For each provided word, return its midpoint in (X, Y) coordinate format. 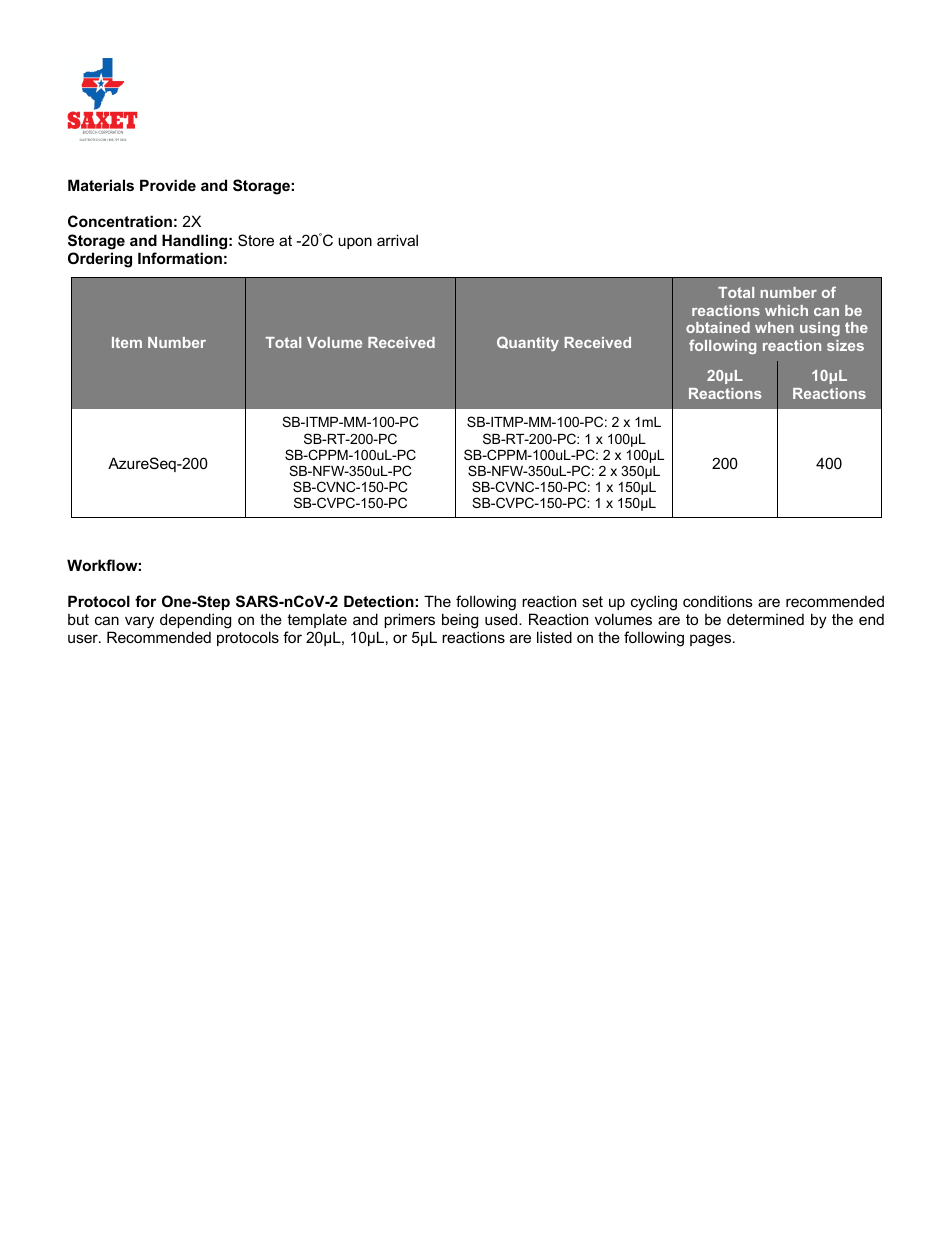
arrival (397, 240)
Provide (168, 185)
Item (127, 342)
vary (139, 622)
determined (765, 619)
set (592, 601)
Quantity (528, 343)
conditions (718, 601)
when (774, 327)
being (460, 621)
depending (195, 621)
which (786, 310)
